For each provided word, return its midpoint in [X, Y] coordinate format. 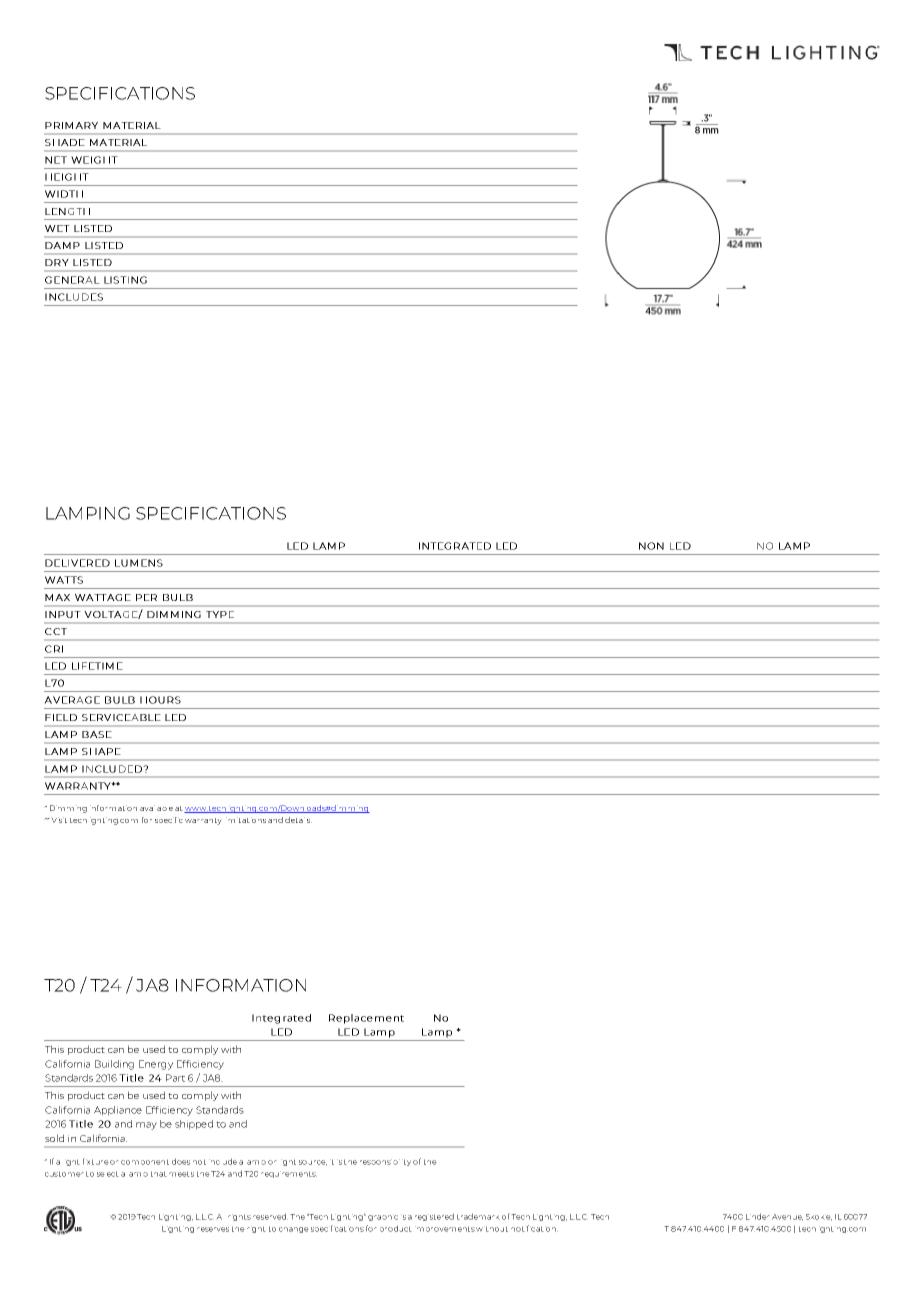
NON [651, 546]
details [298, 820]
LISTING [125, 280]
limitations [246, 820]
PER [146, 597]
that [159, 1174]
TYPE [220, 614]
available [156, 808]
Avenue [787, 1217]
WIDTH [64, 194]
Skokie [819, 1217]
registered [434, 1217]
